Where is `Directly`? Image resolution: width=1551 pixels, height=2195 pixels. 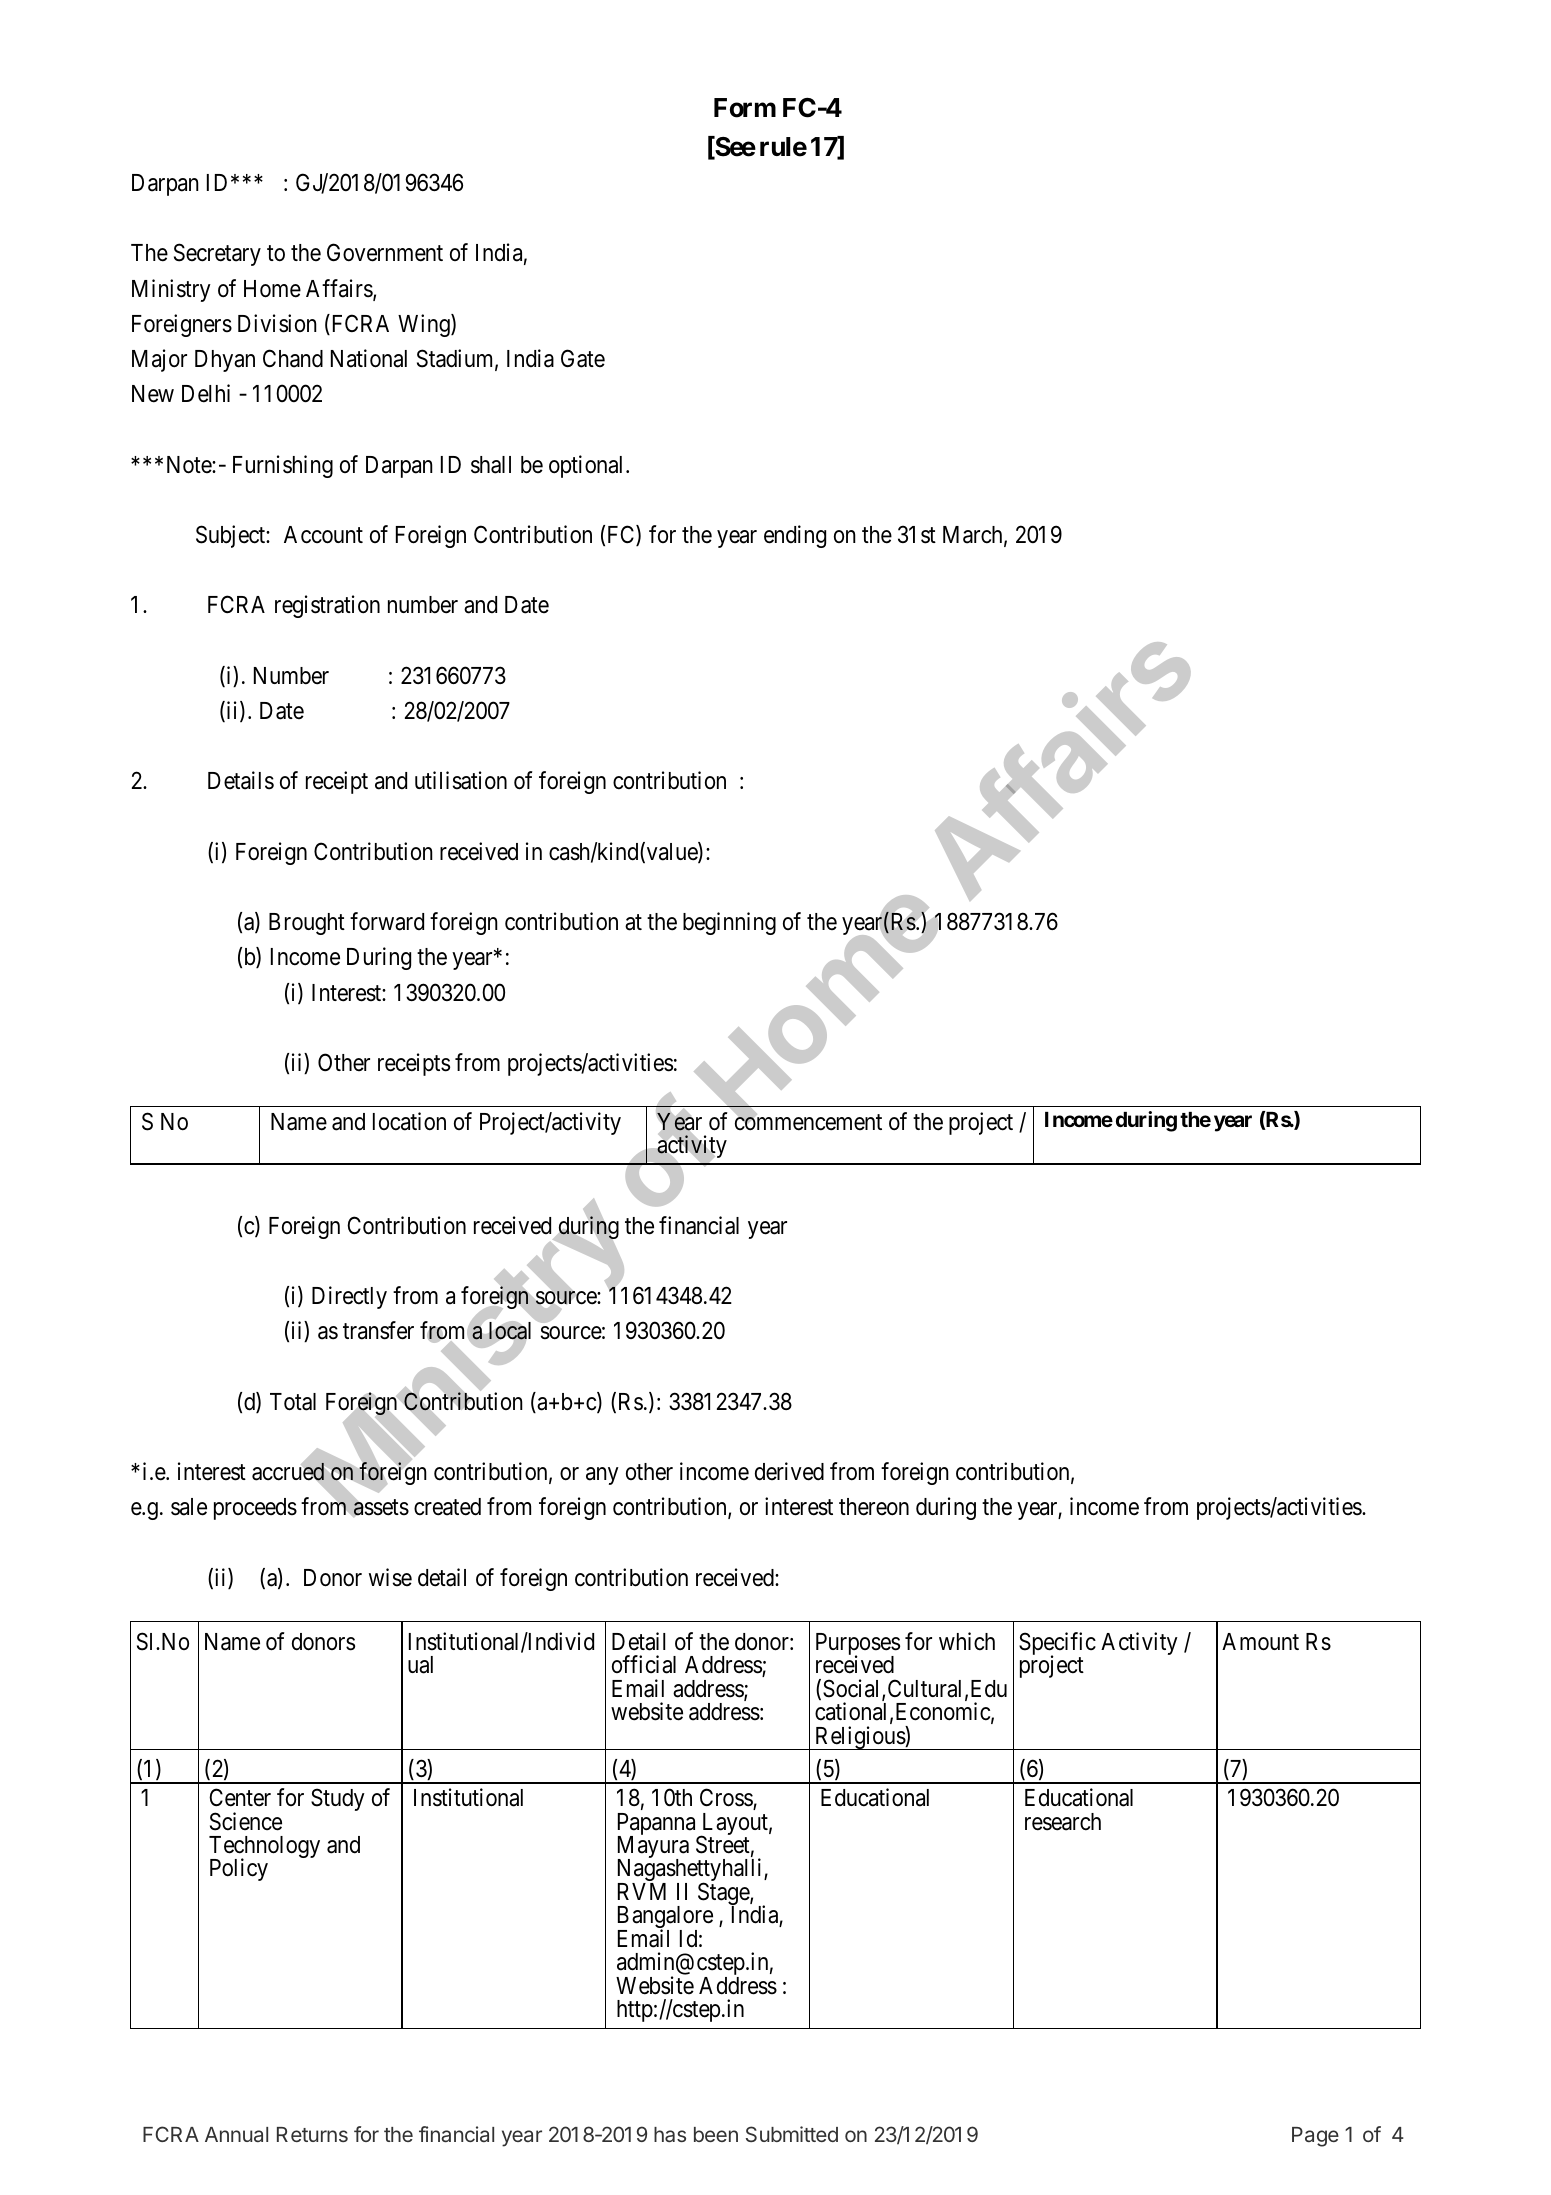 Directly is located at coordinates (349, 1297).
